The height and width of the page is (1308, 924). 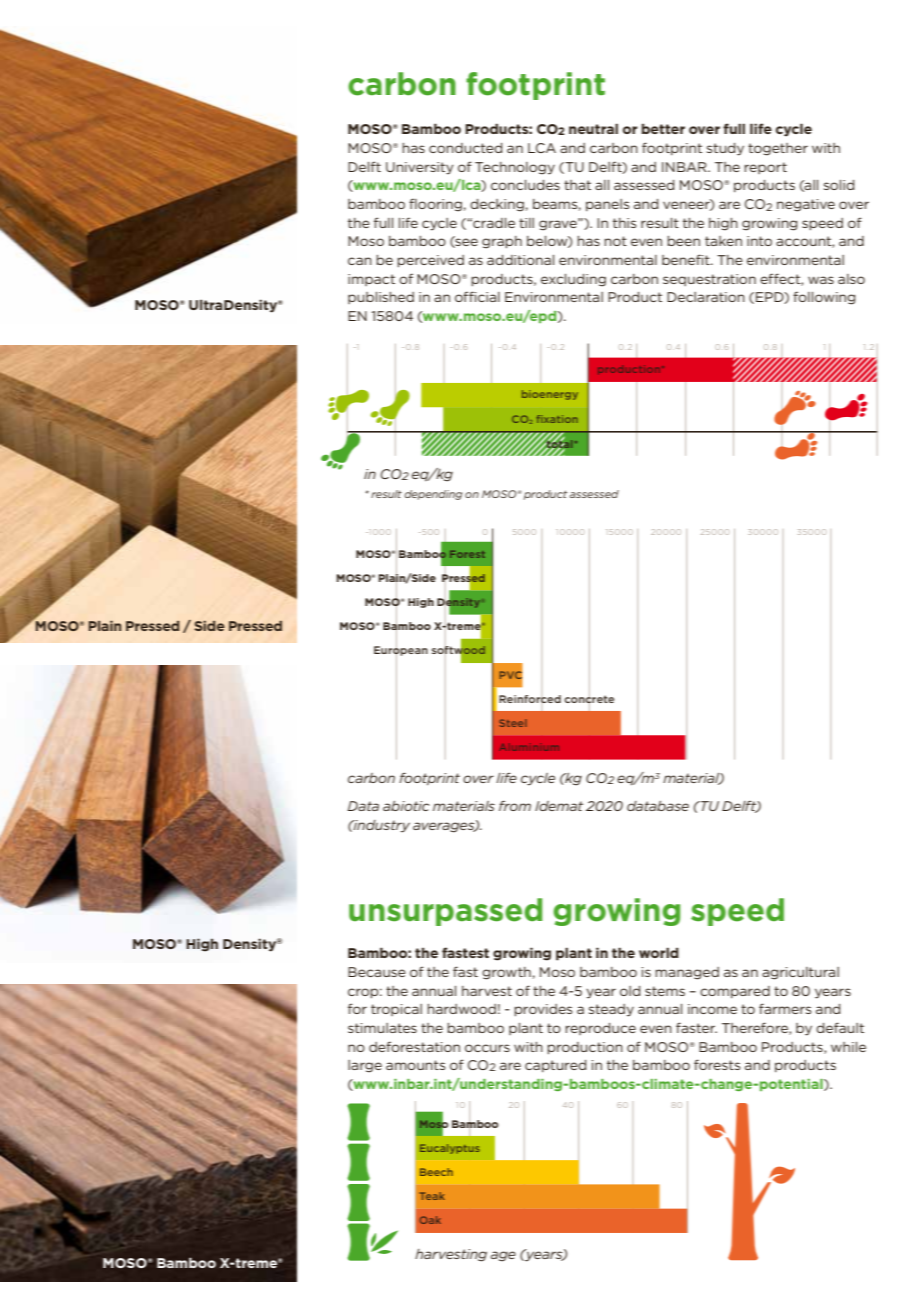 What do you see at coordinates (593, 128) in the page?
I see `neutral` at bounding box center [593, 128].
